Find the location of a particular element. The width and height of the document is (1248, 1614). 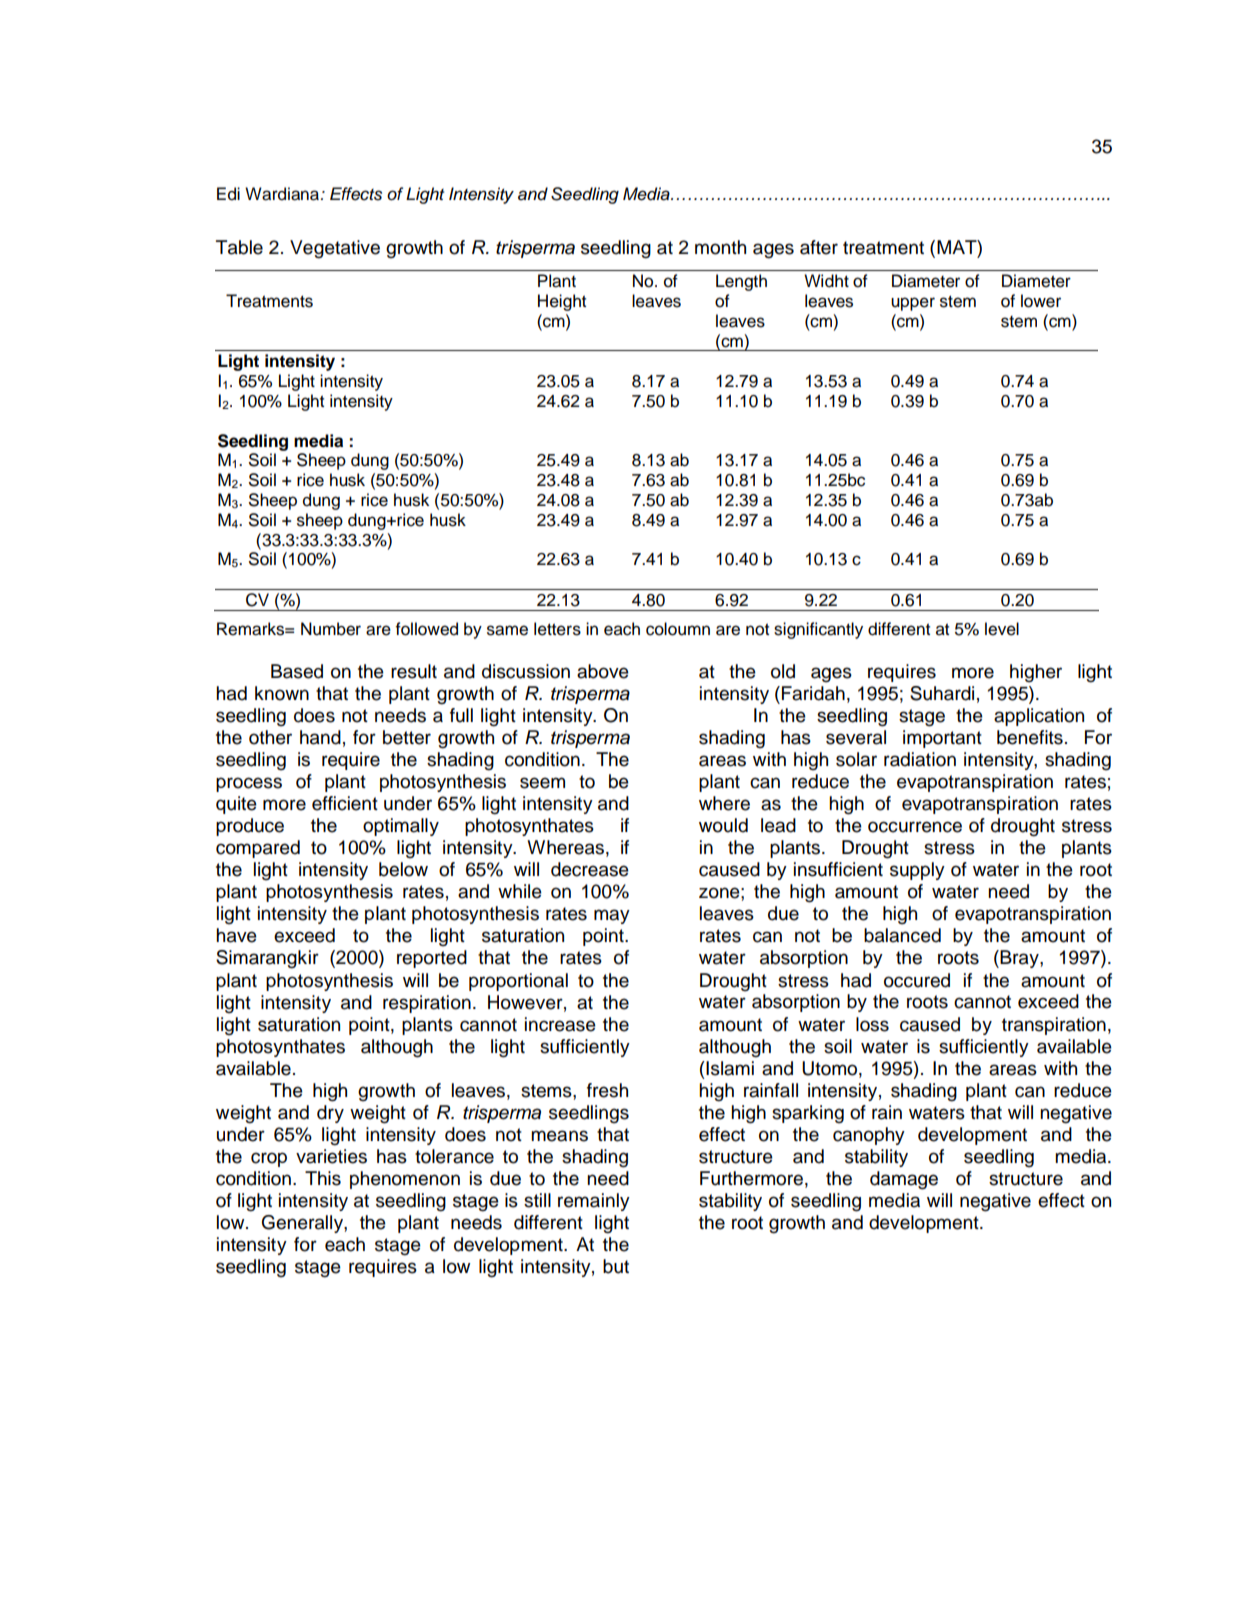

upper is located at coordinates (913, 304).
